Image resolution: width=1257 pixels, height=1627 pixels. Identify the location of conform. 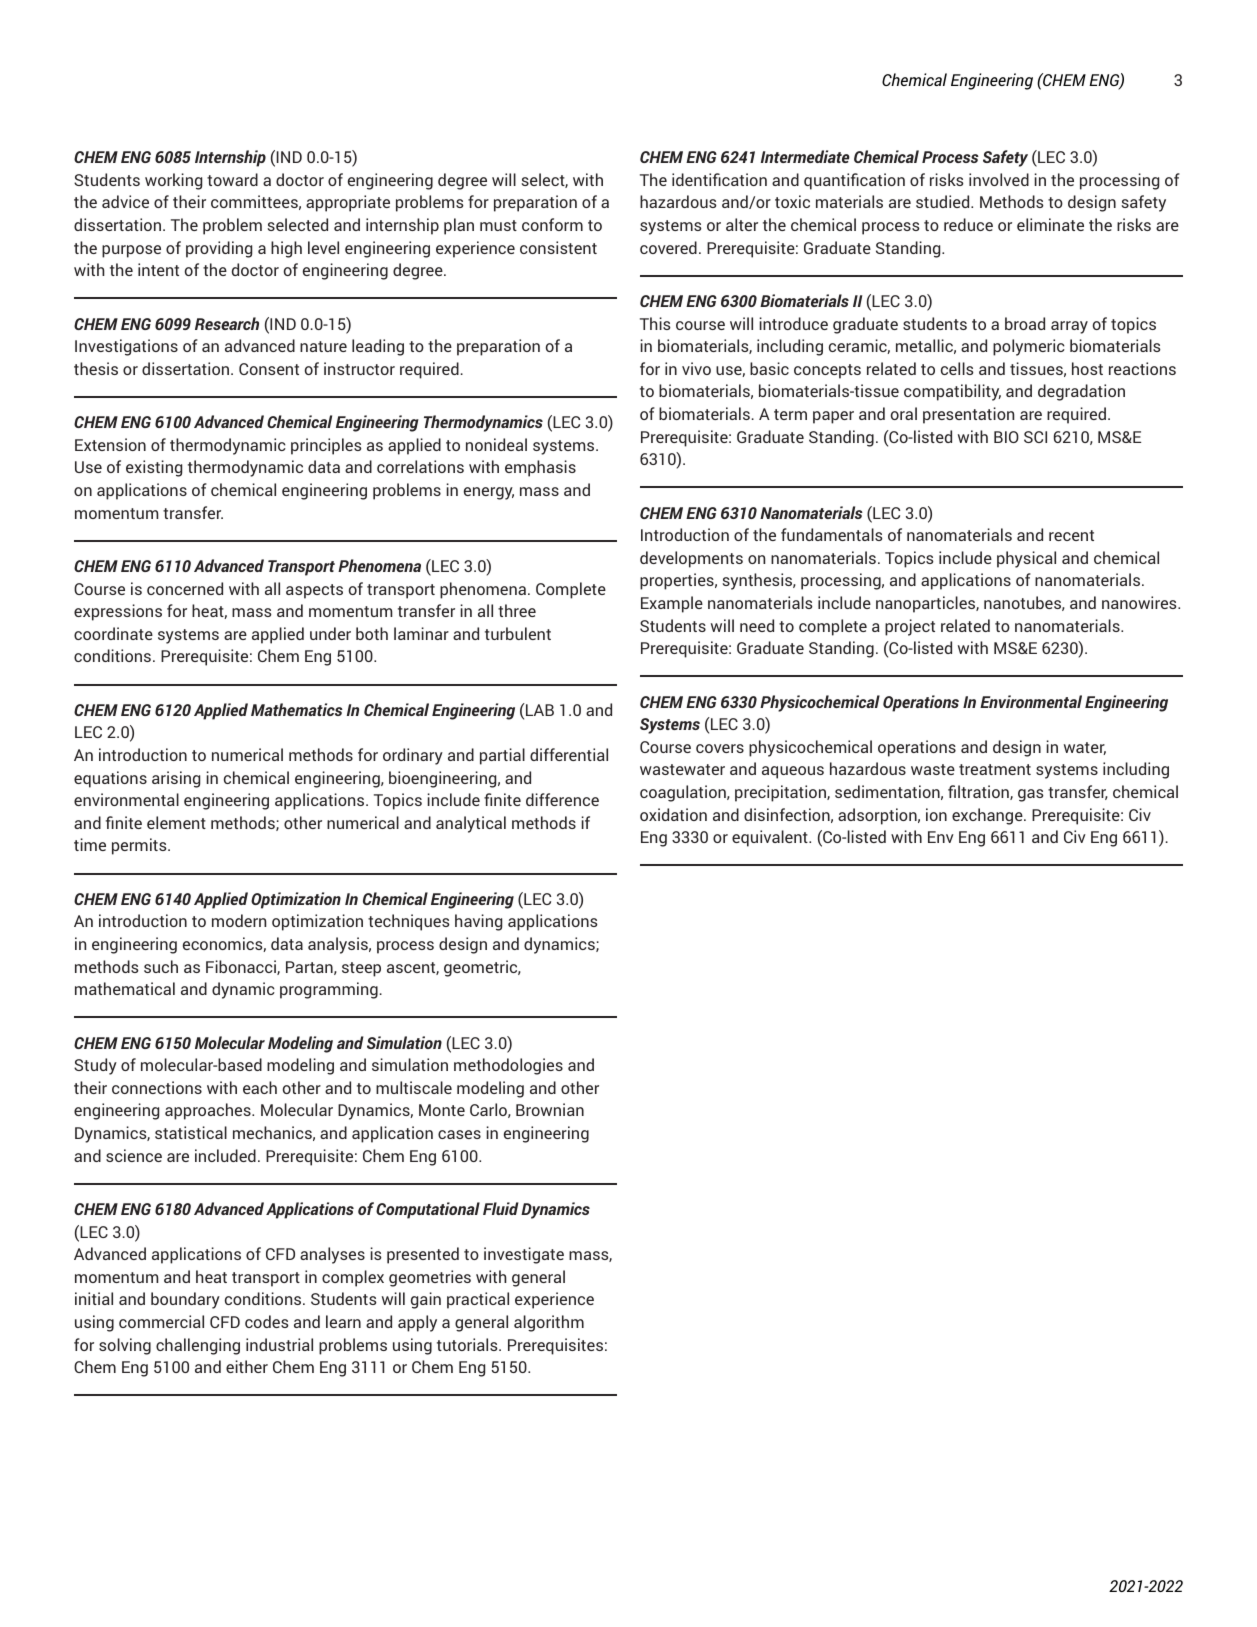
(552, 224).
